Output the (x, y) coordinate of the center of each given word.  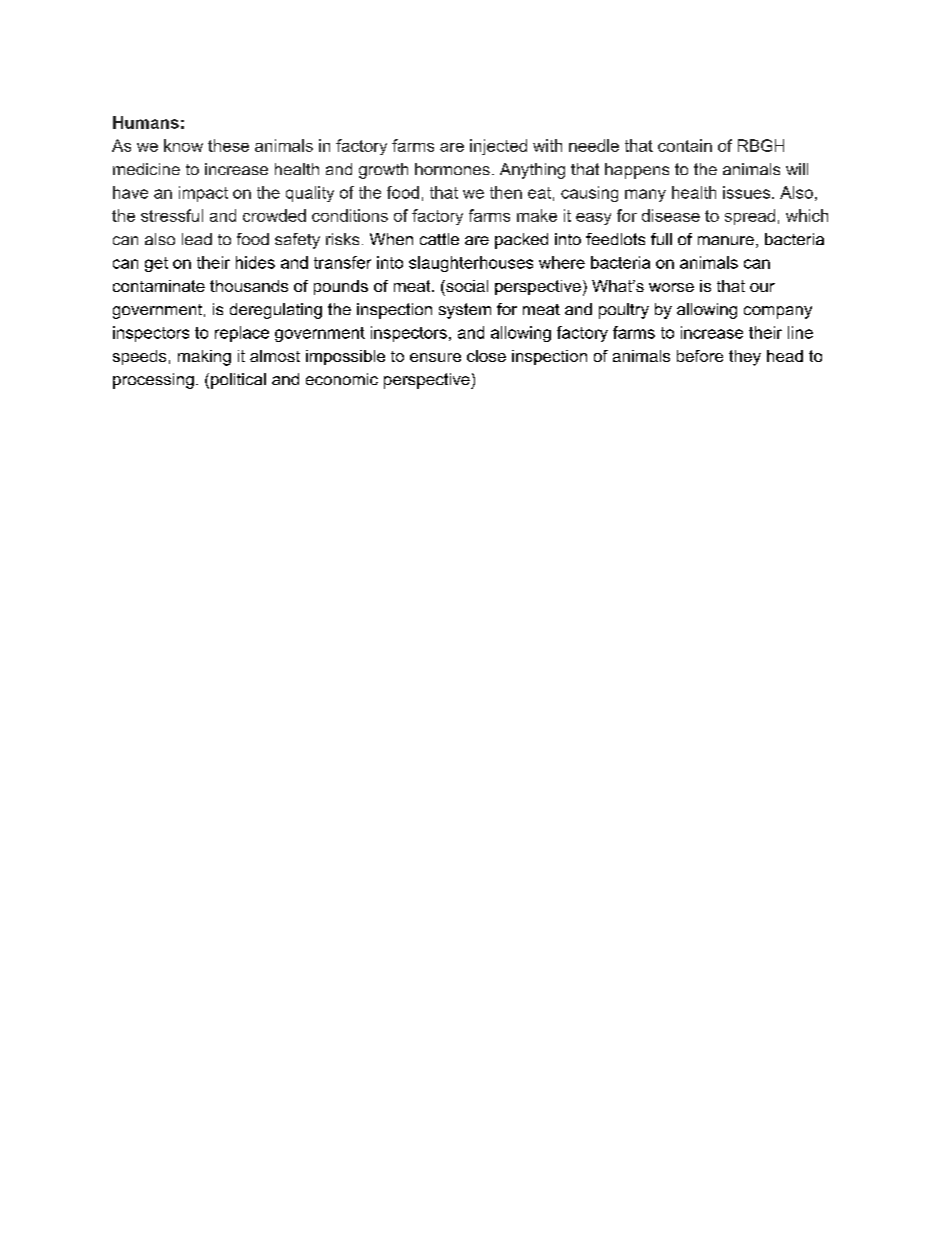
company (778, 312)
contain (685, 145)
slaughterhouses (471, 264)
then (506, 192)
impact (203, 194)
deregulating (276, 311)
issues (748, 192)
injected (498, 147)
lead (197, 239)
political (238, 381)
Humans (146, 122)
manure (726, 240)
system (465, 311)
